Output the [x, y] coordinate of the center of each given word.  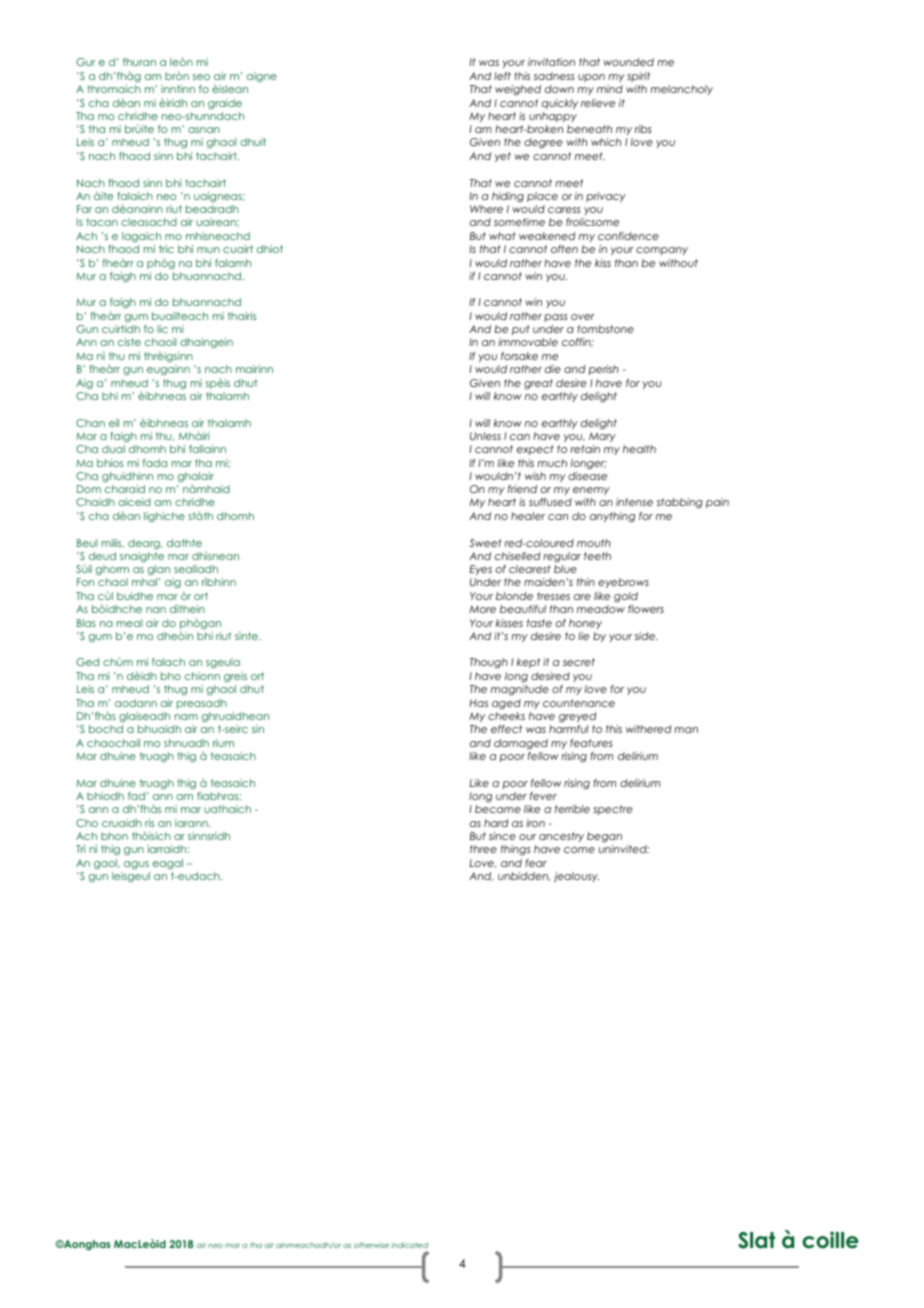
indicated [409, 1245]
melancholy [681, 90]
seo [201, 77]
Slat [756, 1240]
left [502, 76]
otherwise [371, 1245]
